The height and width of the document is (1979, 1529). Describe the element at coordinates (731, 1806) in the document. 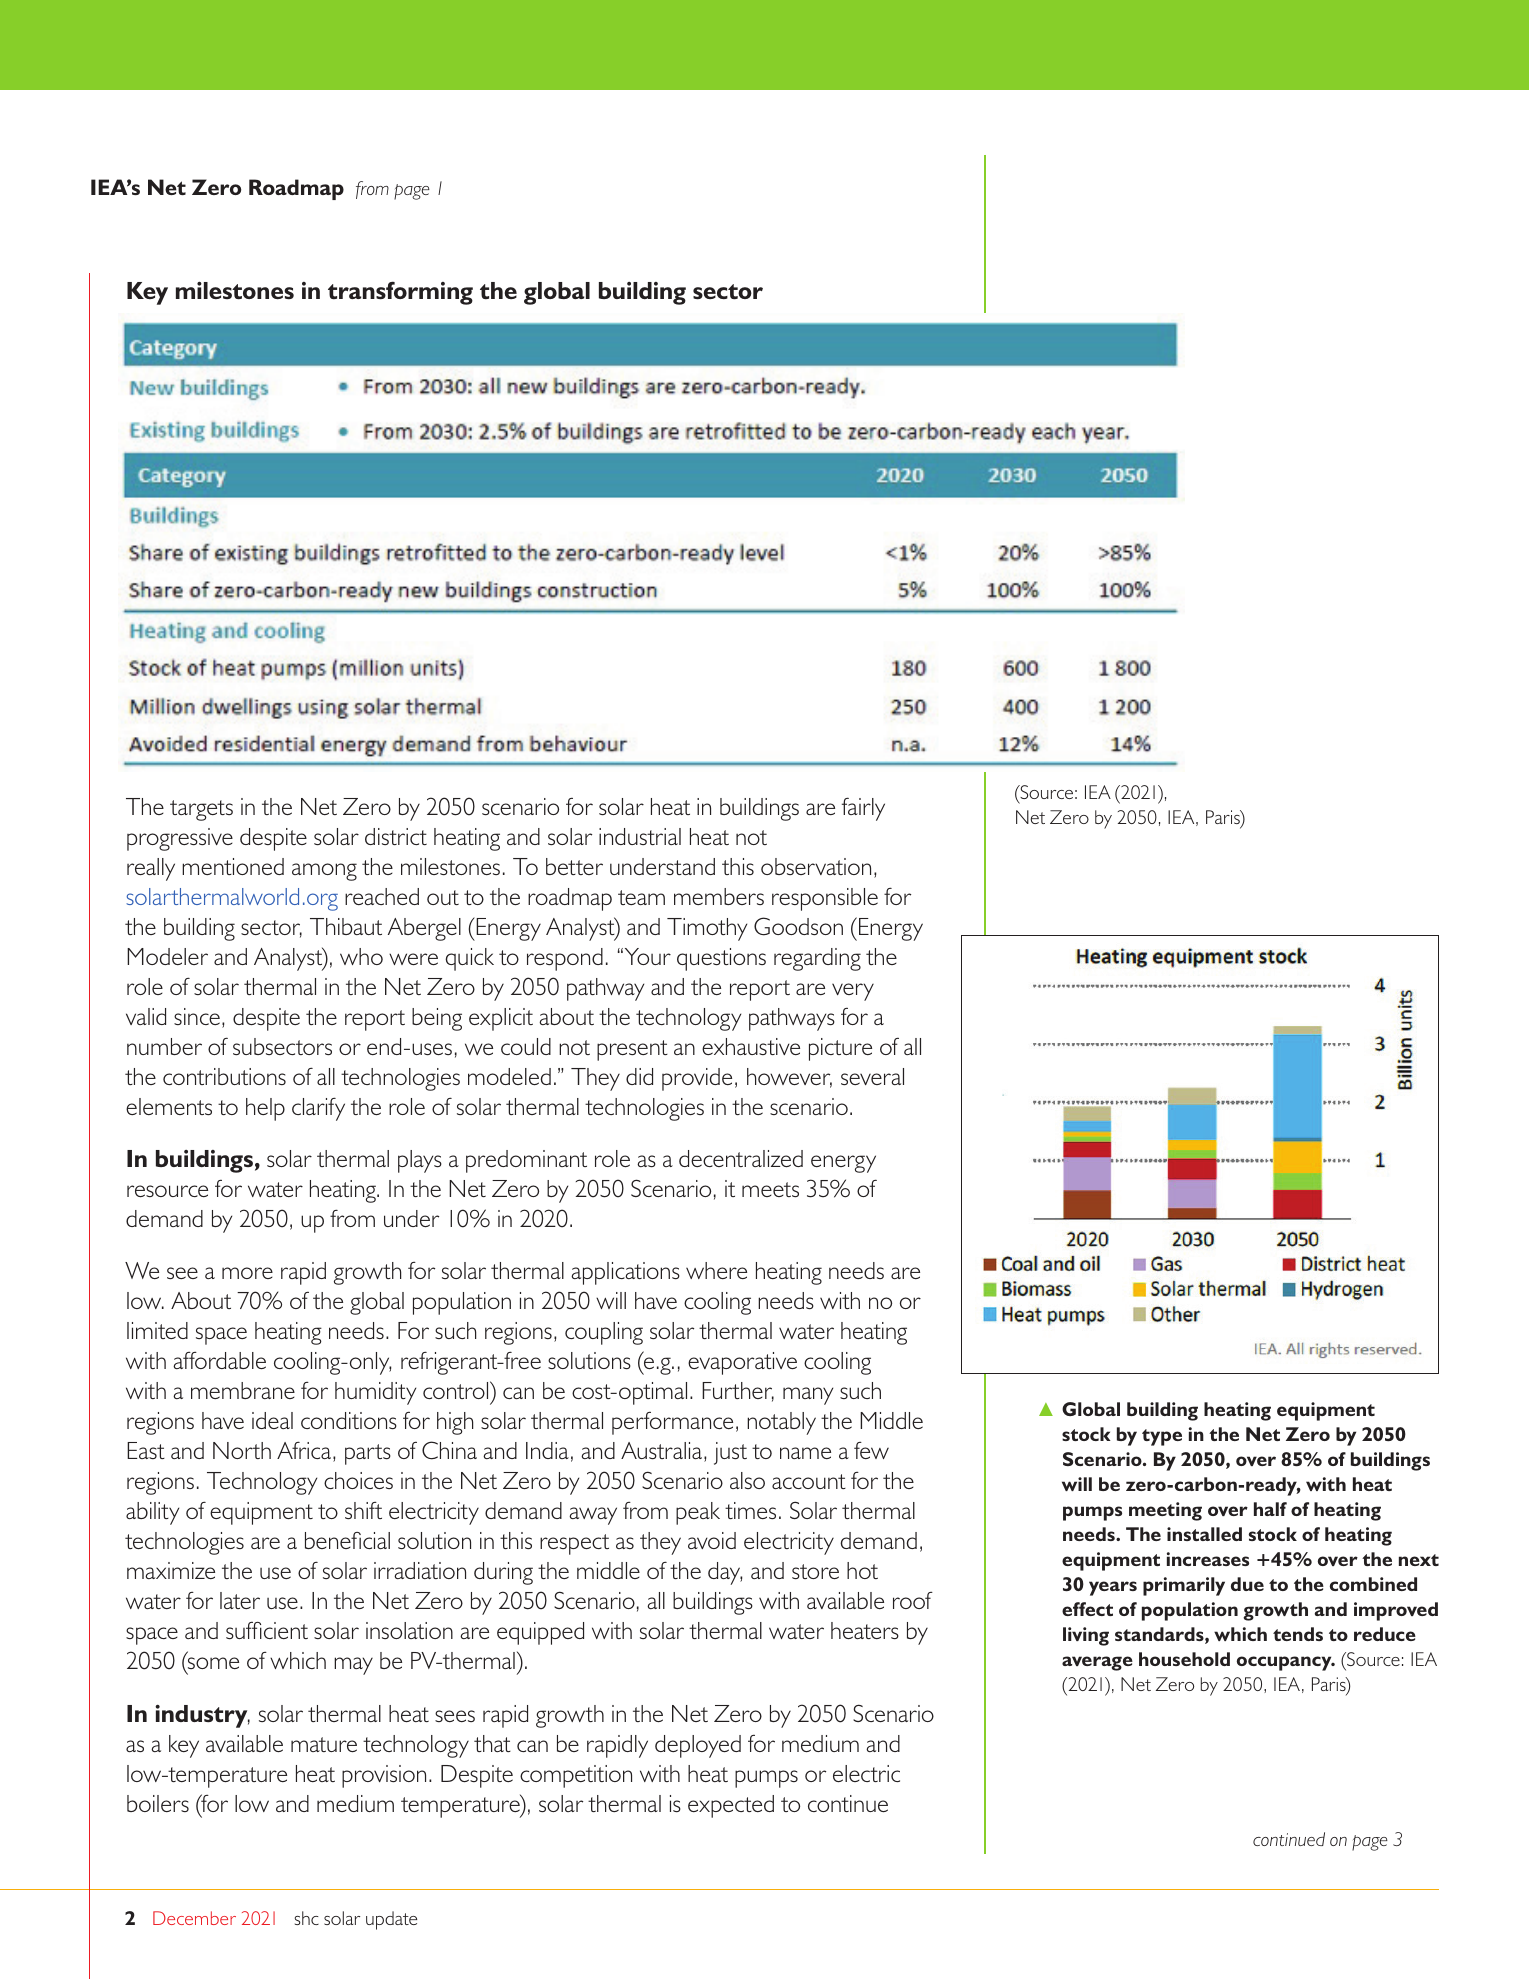

I see `expected` at that location.
